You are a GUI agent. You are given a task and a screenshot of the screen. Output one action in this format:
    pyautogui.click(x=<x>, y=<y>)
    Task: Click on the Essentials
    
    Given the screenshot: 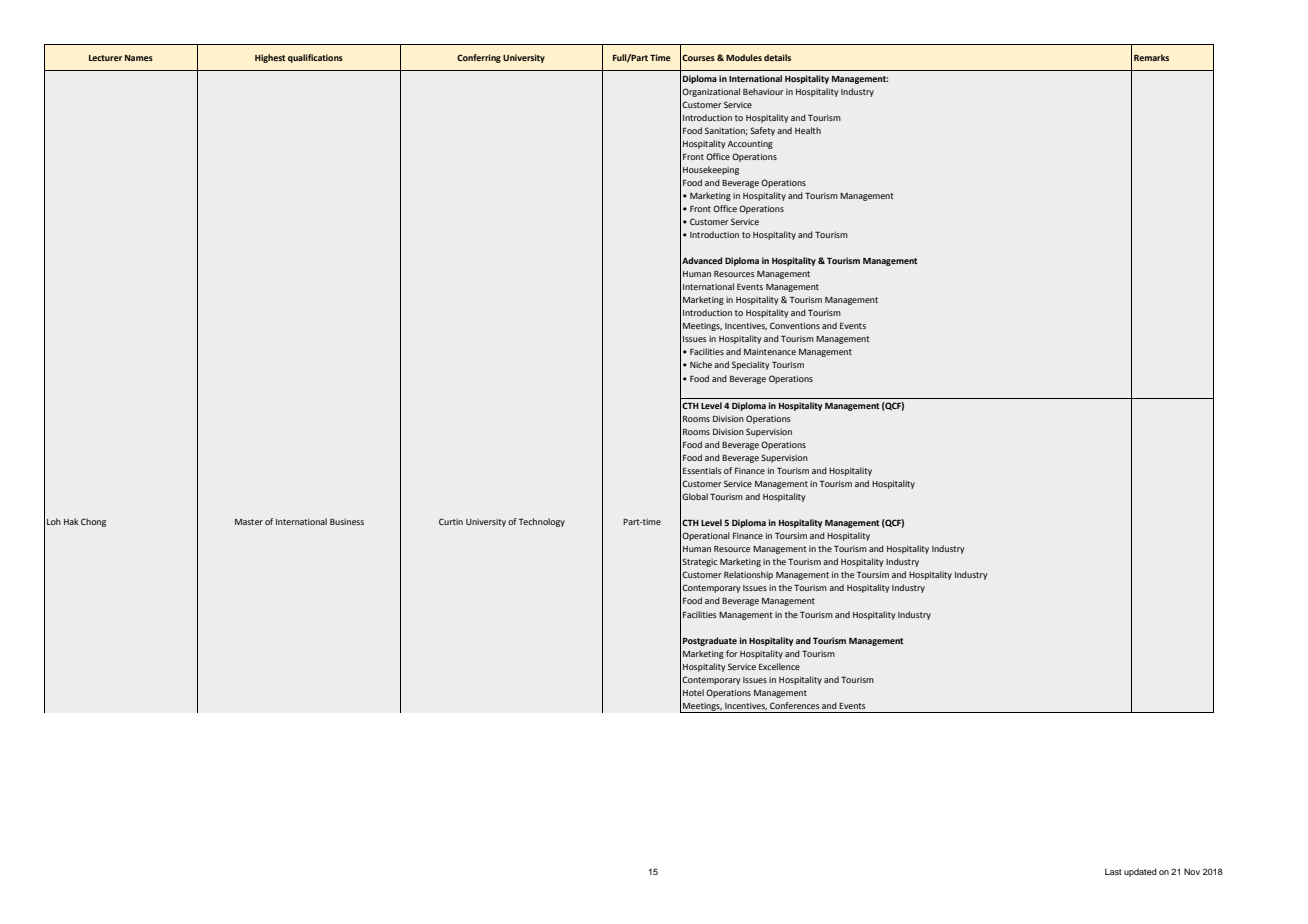 What is the action you would take?
    pyautogui.click(x=702, y=470)
